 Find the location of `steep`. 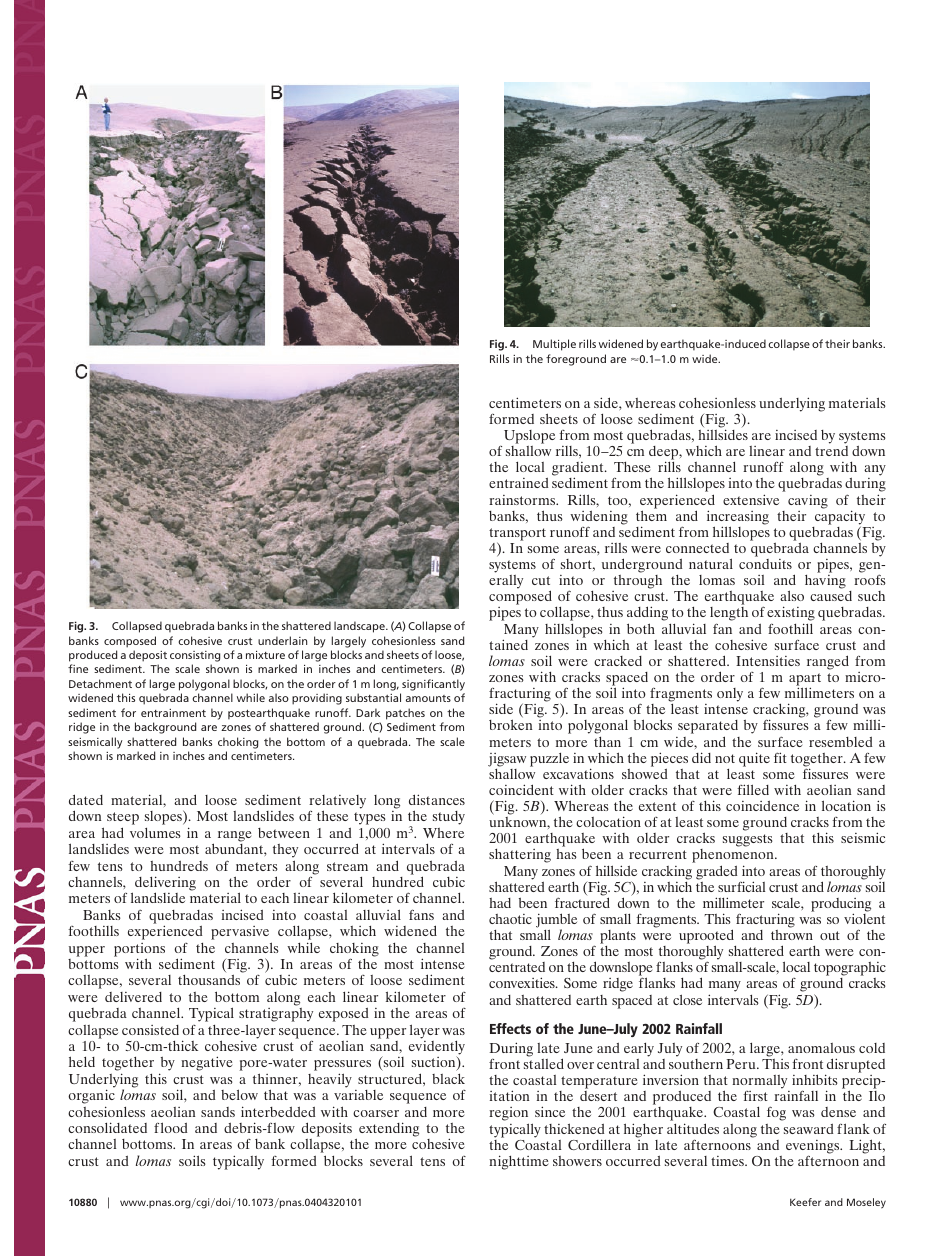

steep is located at coordinates (123, 820).
